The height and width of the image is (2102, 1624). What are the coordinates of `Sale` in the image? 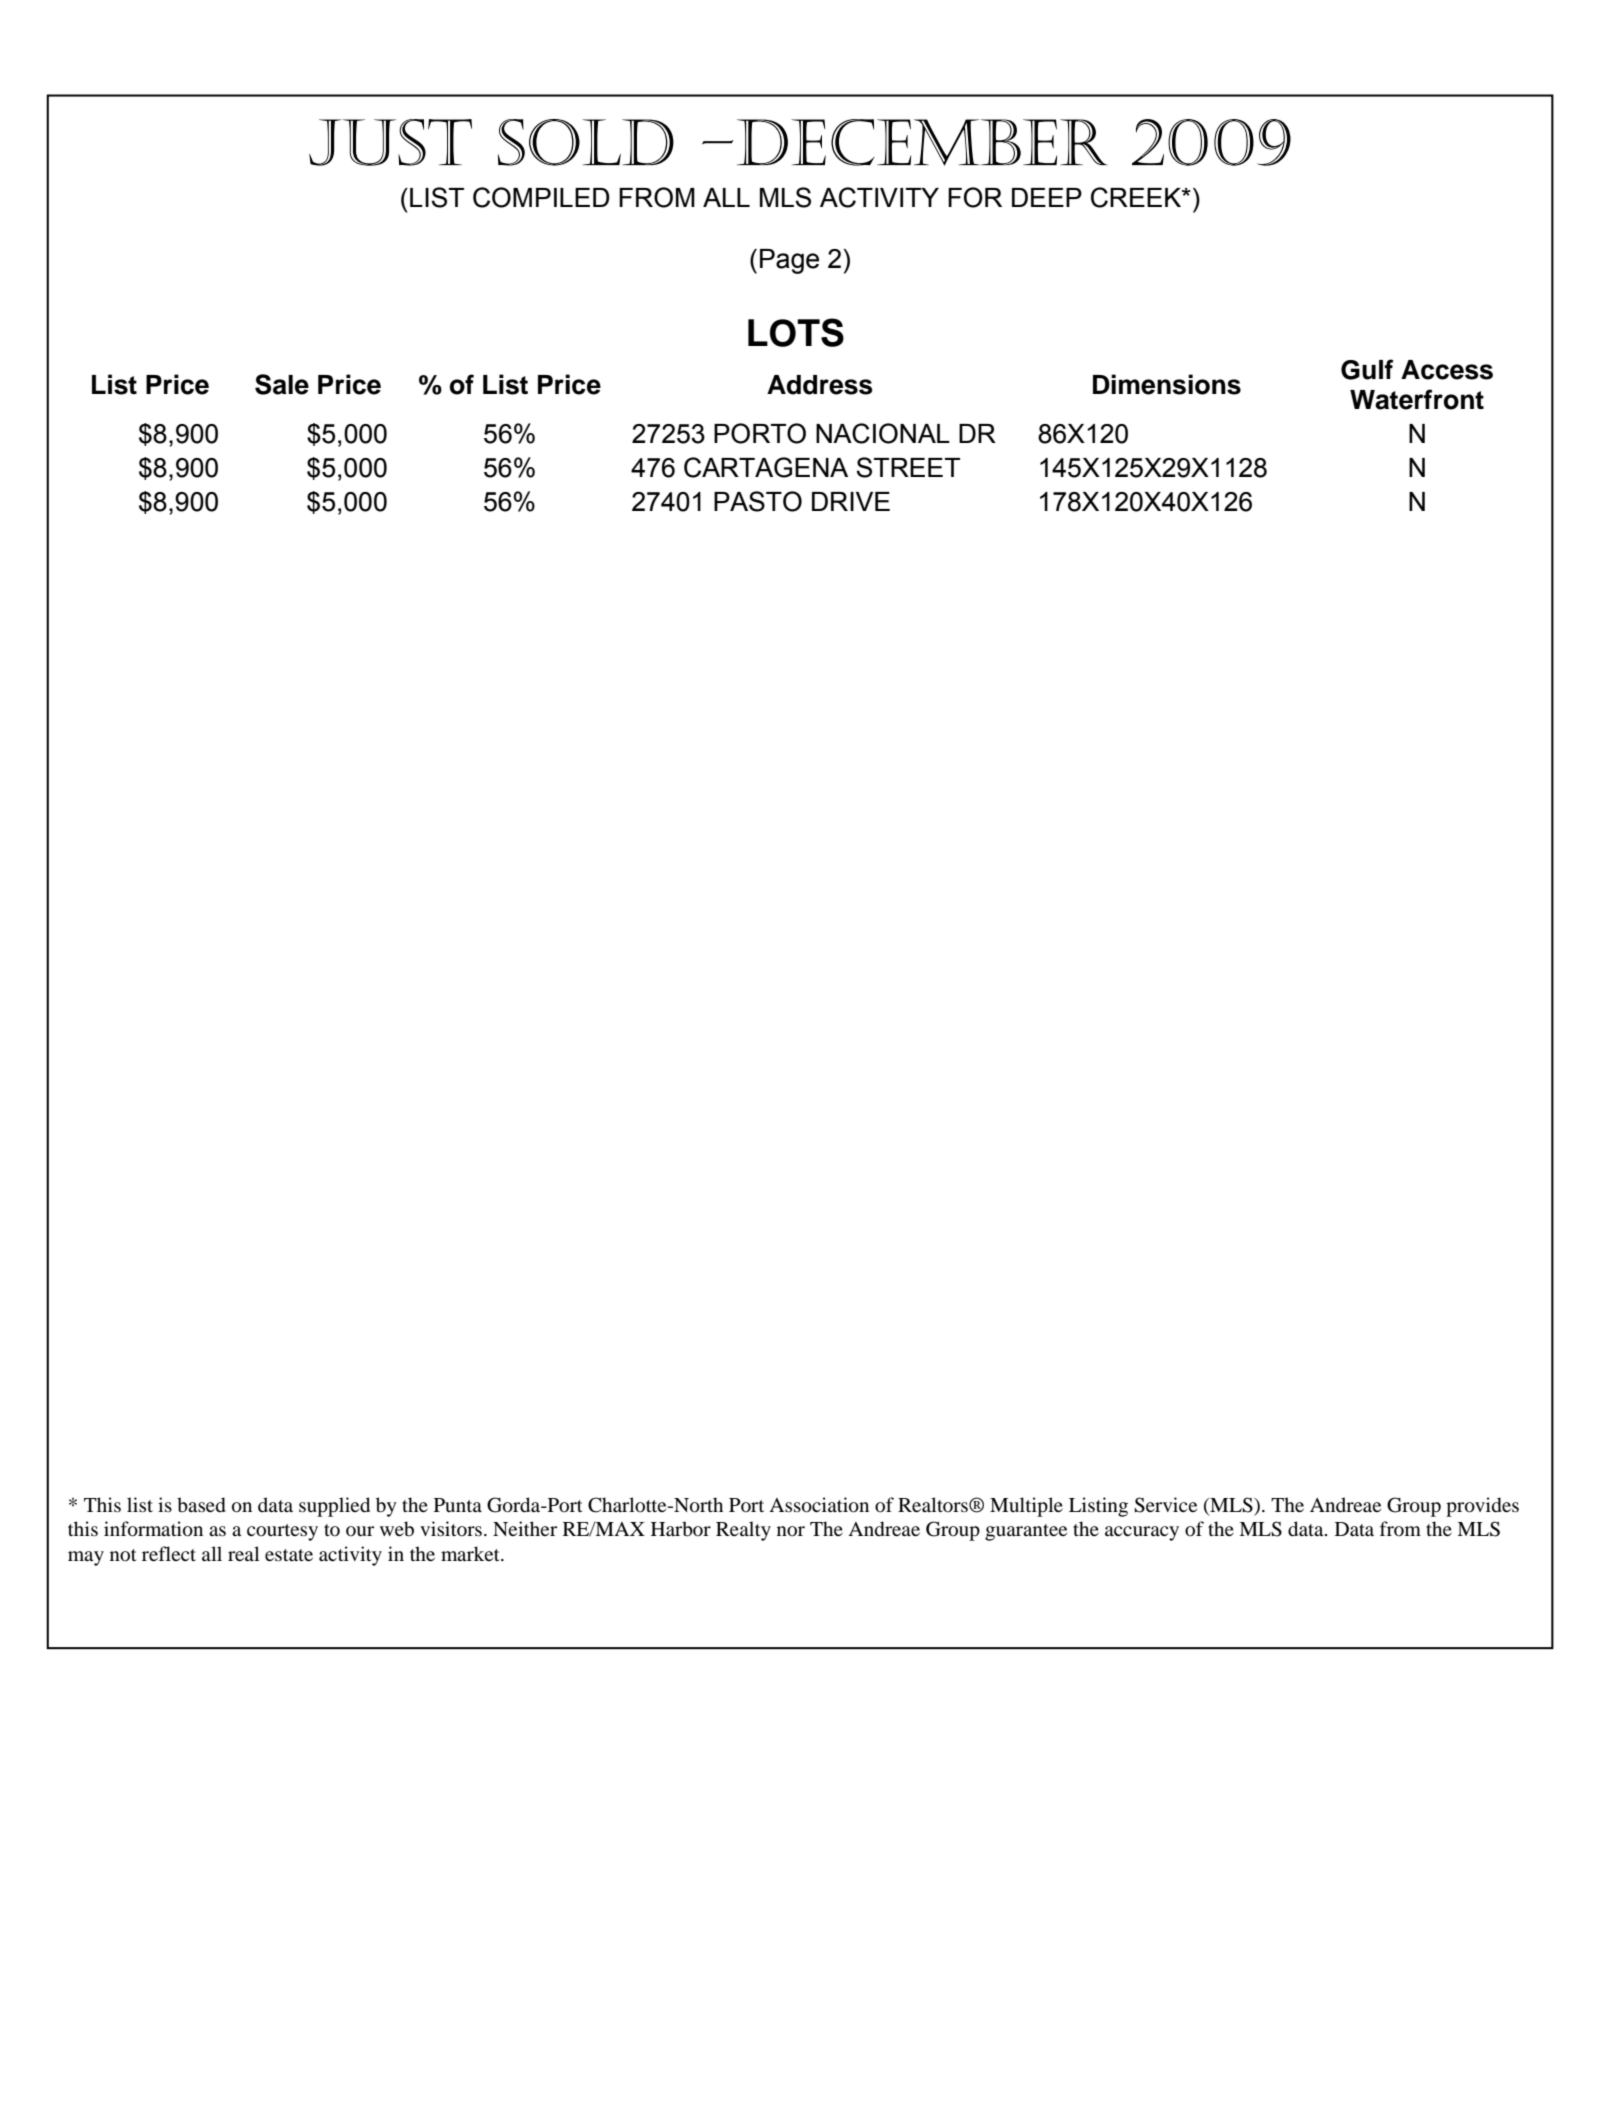 It's located at (282, 384).
